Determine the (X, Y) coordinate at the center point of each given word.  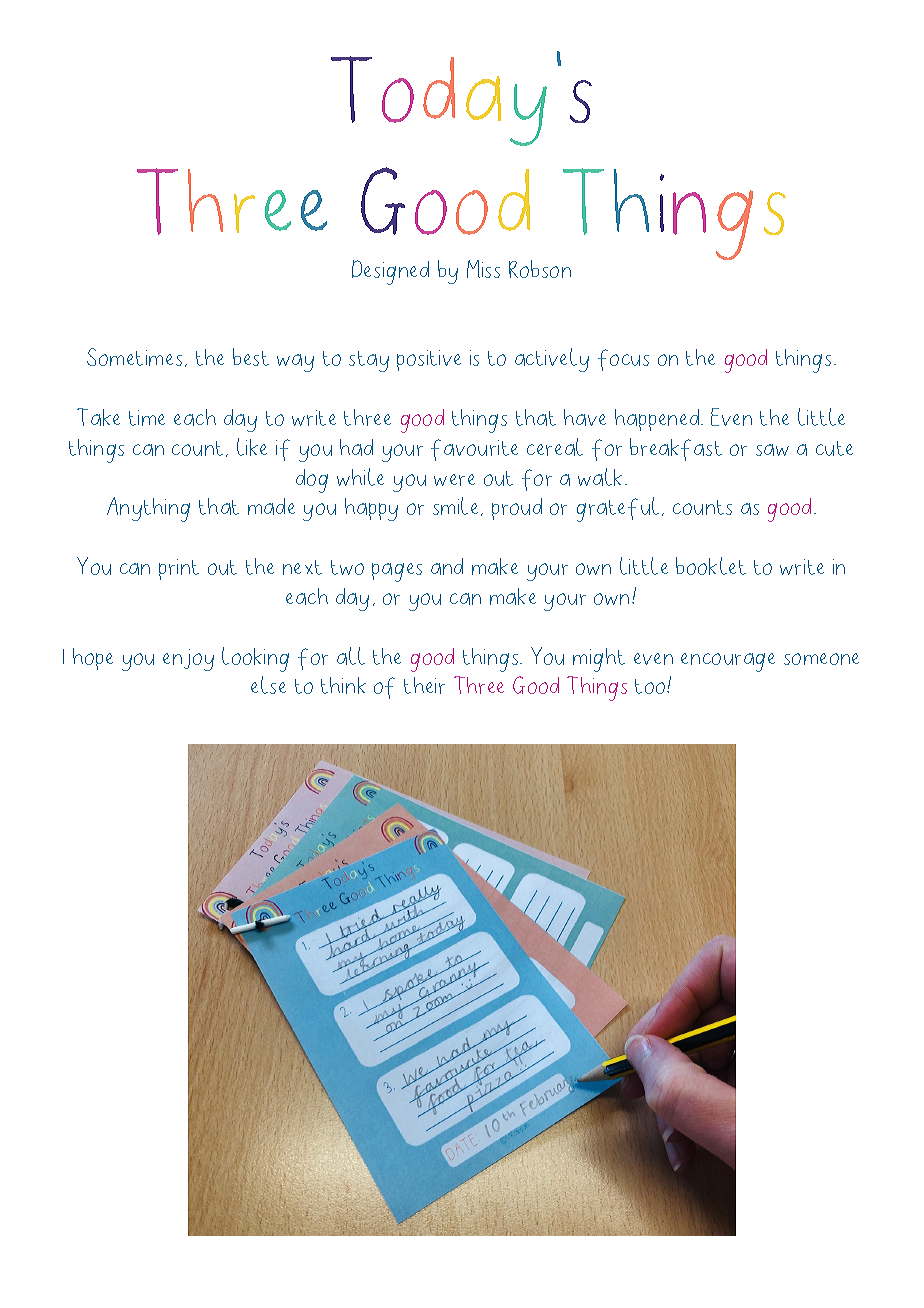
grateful (618, 509)
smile (455, 506)
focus (623, 360)
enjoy (188, 660)
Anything (148, 509)
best (251, 357)
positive (429, 360)
